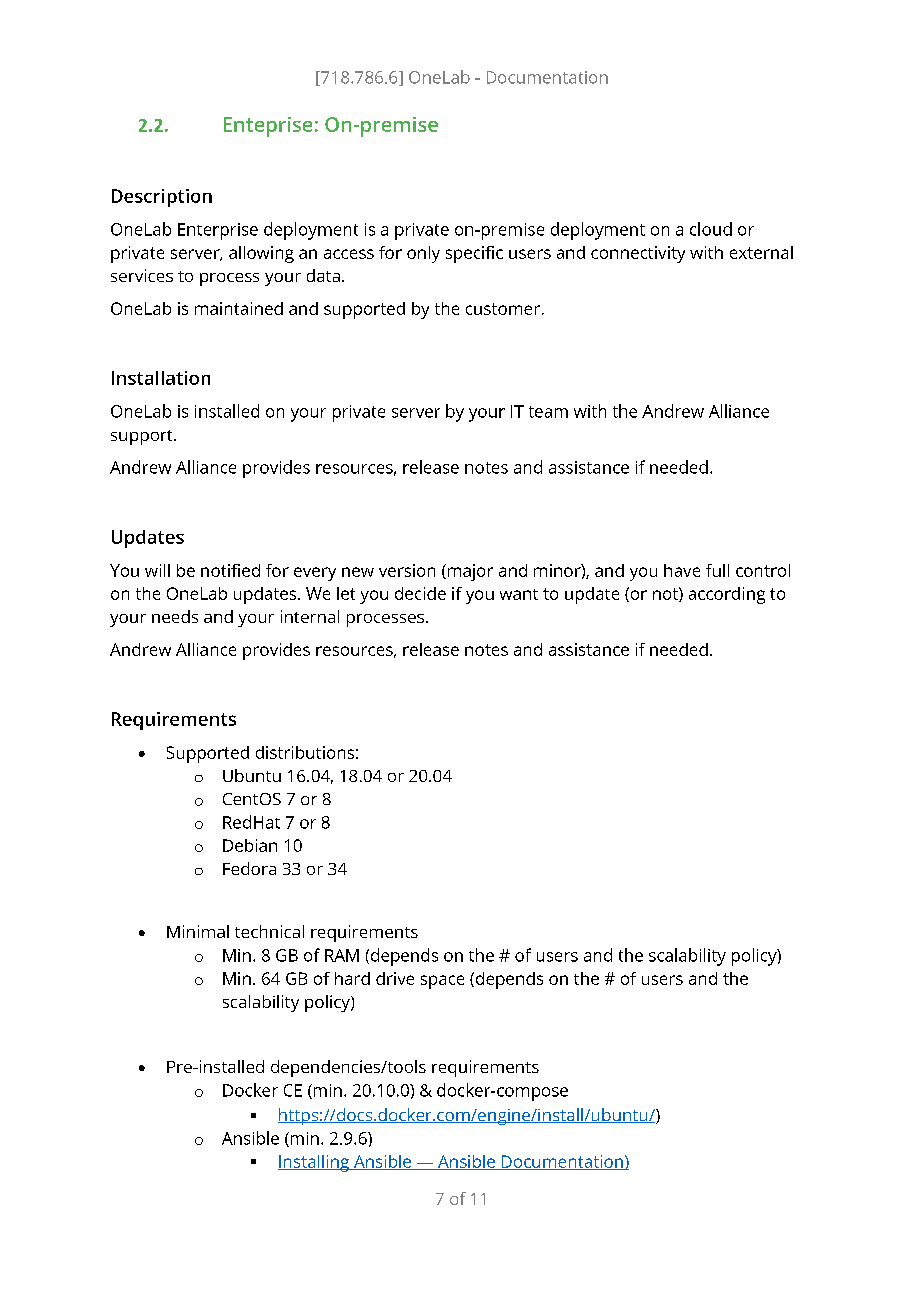 This image has width=924, height=1308. What do you see at coordinates (239, 308) in the image?
I see `maintained` at bounding box center [239, 308].
